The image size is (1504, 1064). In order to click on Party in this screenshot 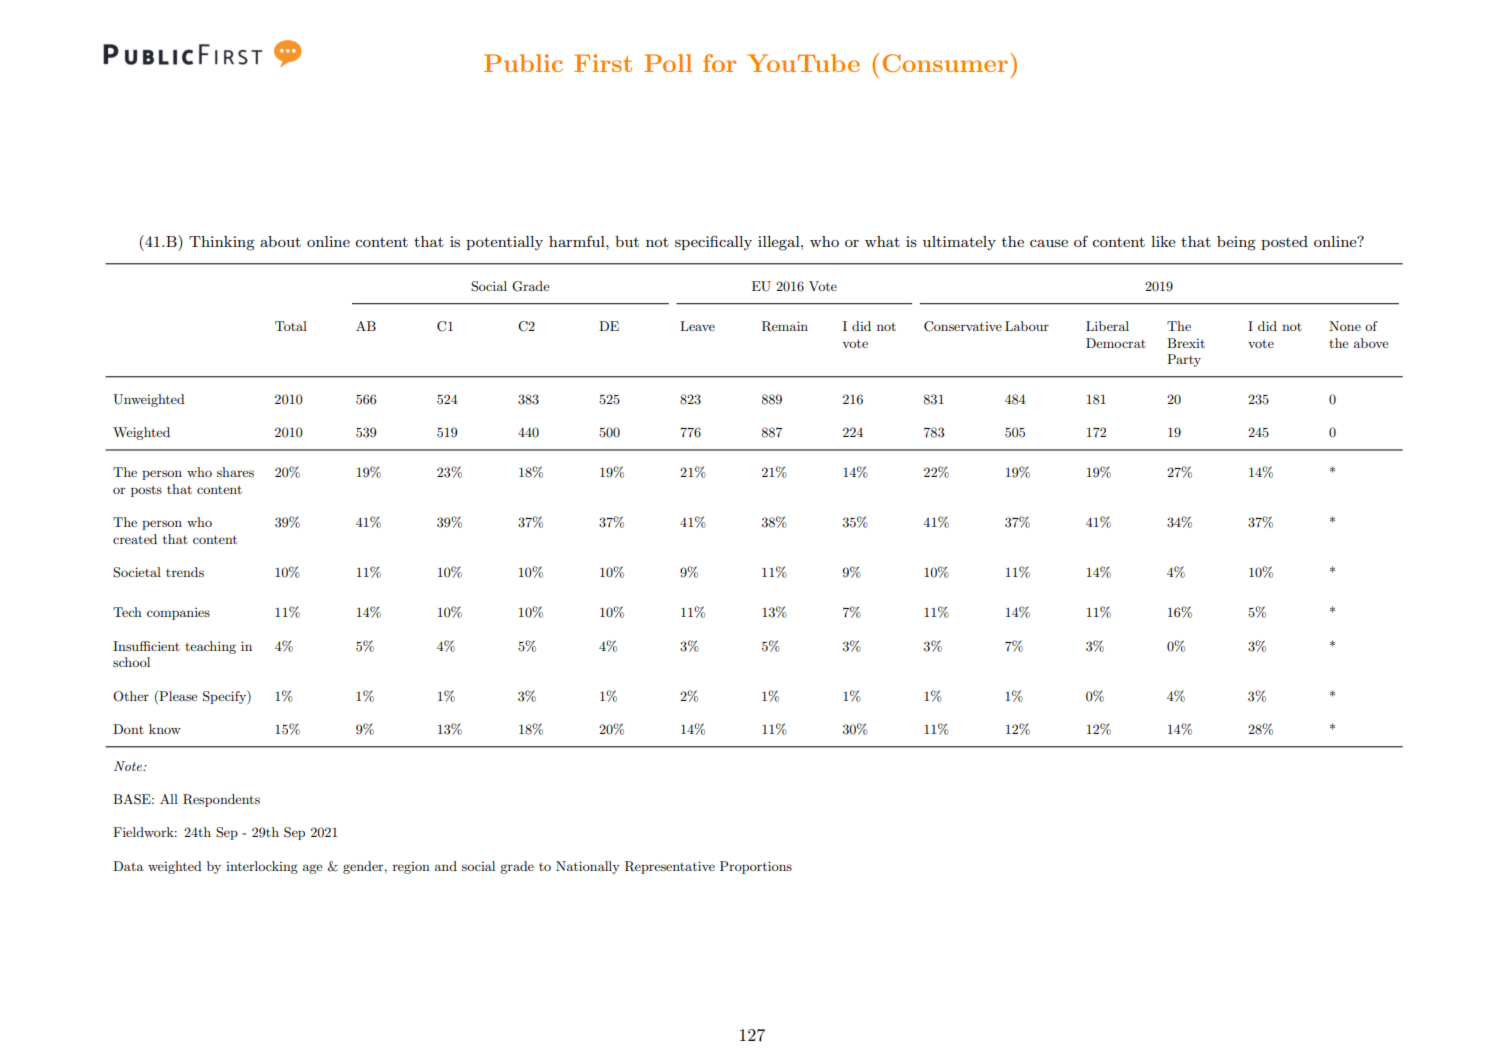, I will do `click(1184, 360)`.
